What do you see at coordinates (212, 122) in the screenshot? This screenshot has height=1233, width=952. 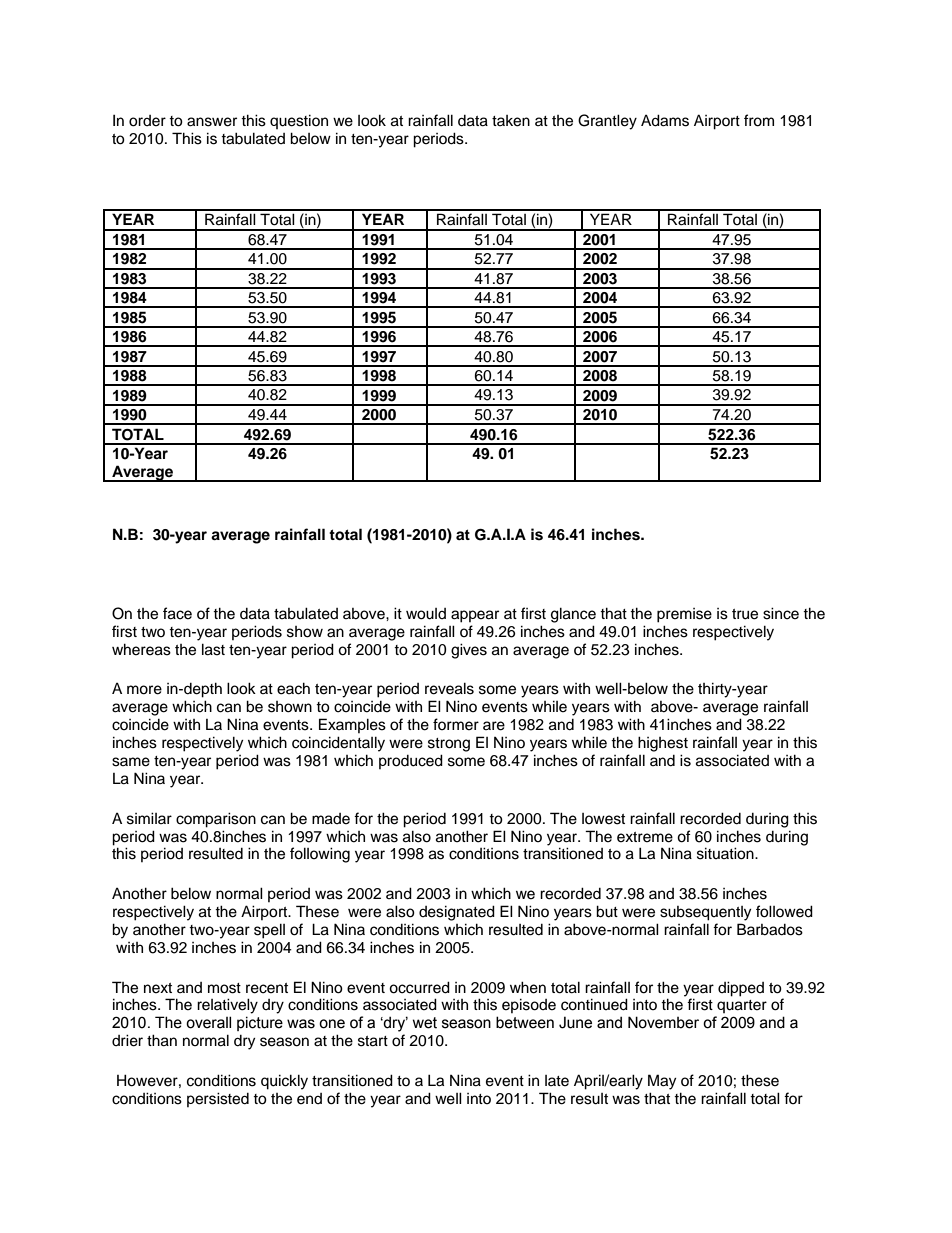 I see `answer` at bounding box center [212, 122].
